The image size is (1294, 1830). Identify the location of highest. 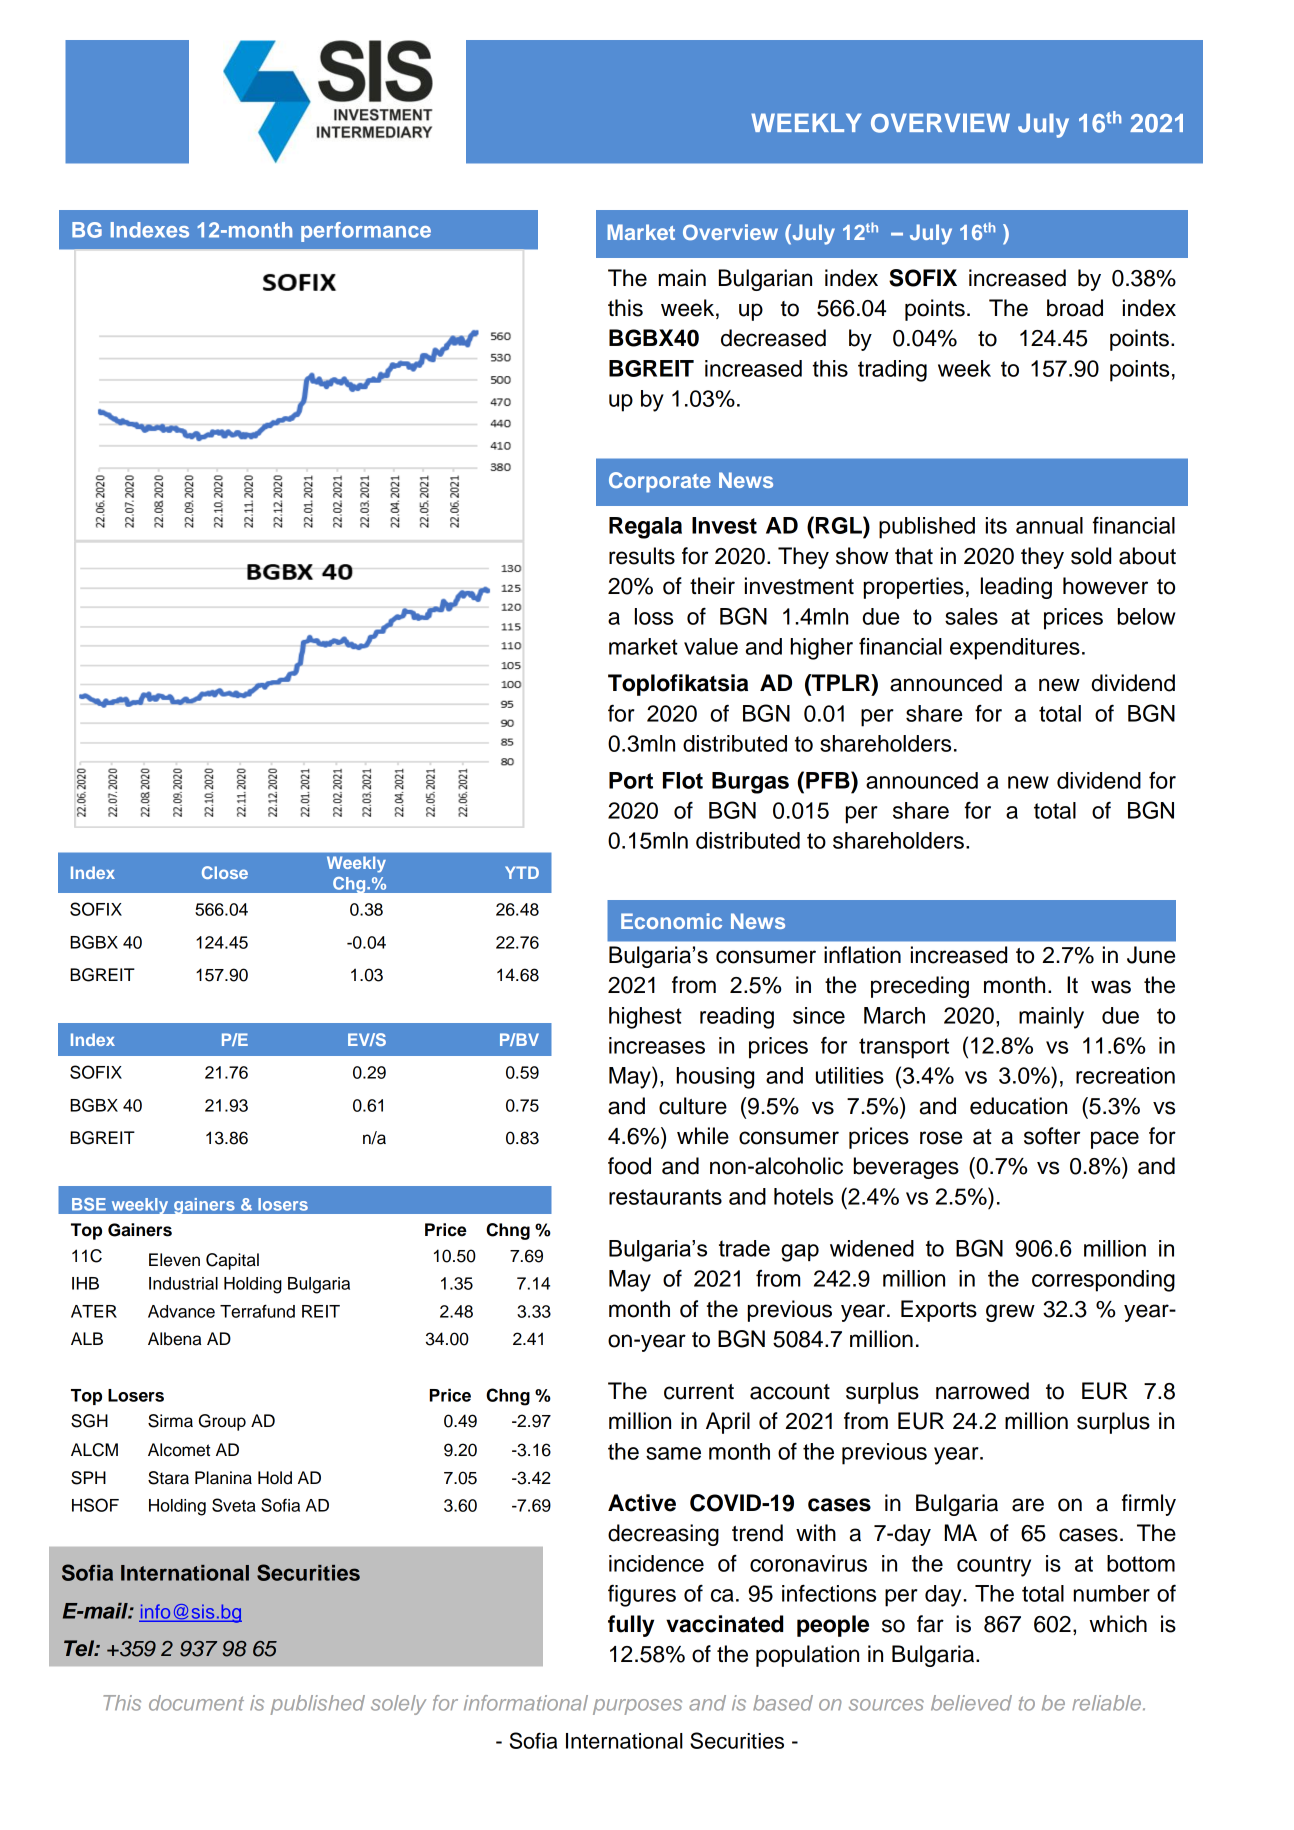
(645, 1018).
